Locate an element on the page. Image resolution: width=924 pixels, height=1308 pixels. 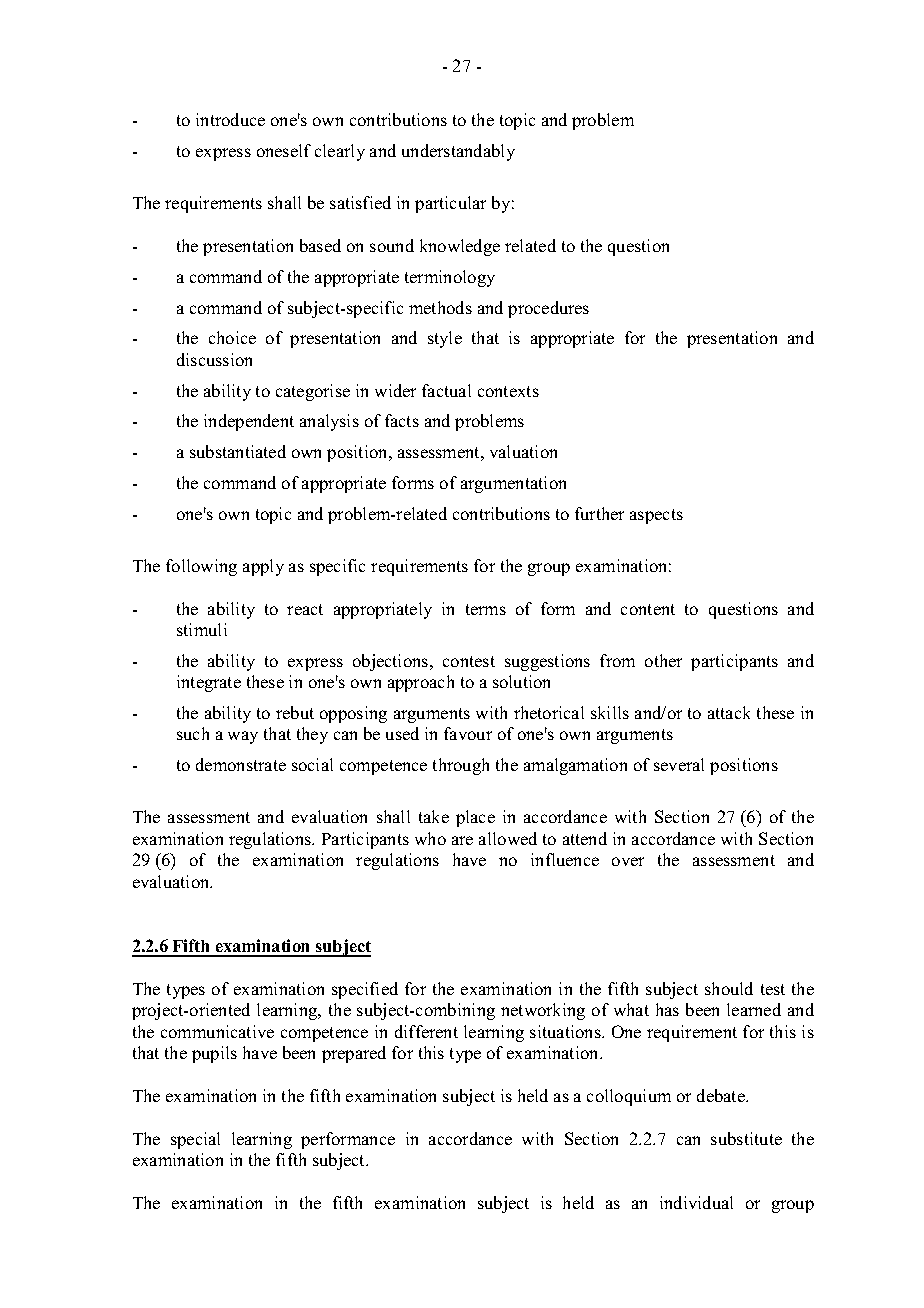
oneself is located at coordinates (284, 150).
